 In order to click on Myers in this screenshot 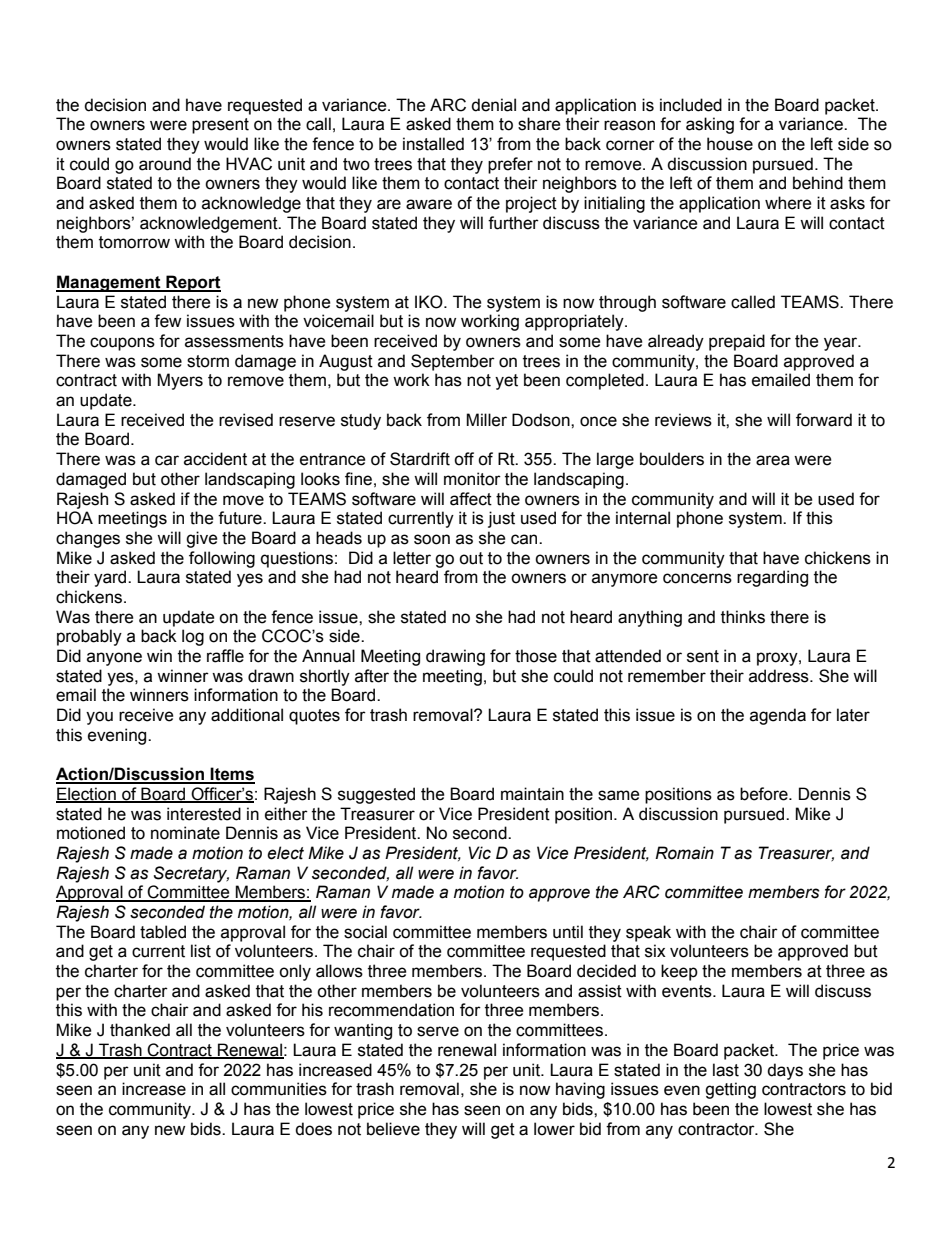, I will do `click(180, 381)`.
